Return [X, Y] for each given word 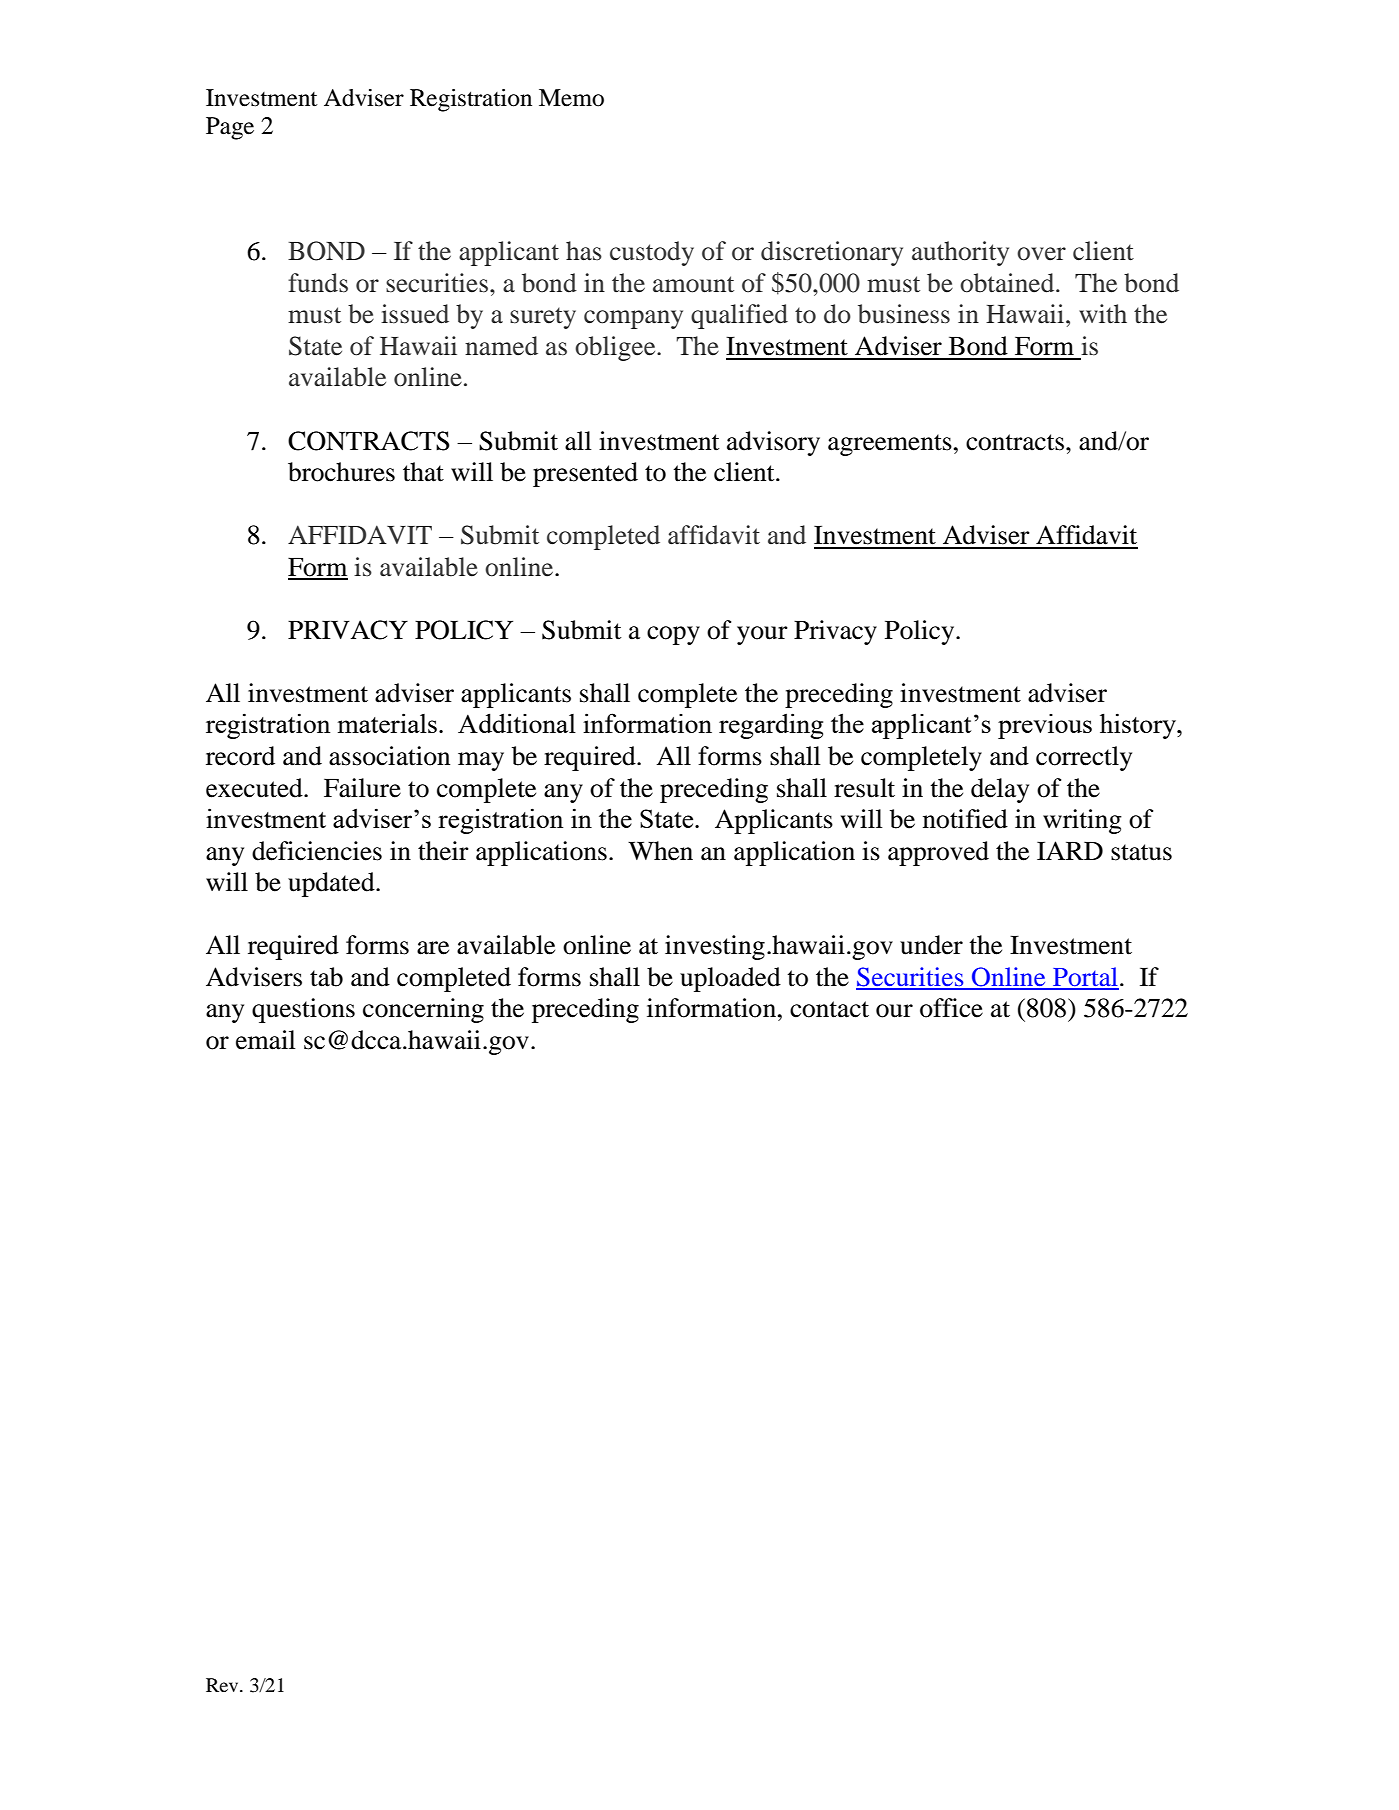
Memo [571, 98]
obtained [1008, 283]
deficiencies [317, 851]
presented [585, 474]
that [423, 472]
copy [673, 635]
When [660, 851]
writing [1082, 821]
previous [1045, 726]
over [1041, 254]
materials [387, 723]
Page [230, 128]
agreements [890, 445]
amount [693, 284]
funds [318, 283]
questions [303, 1010]
